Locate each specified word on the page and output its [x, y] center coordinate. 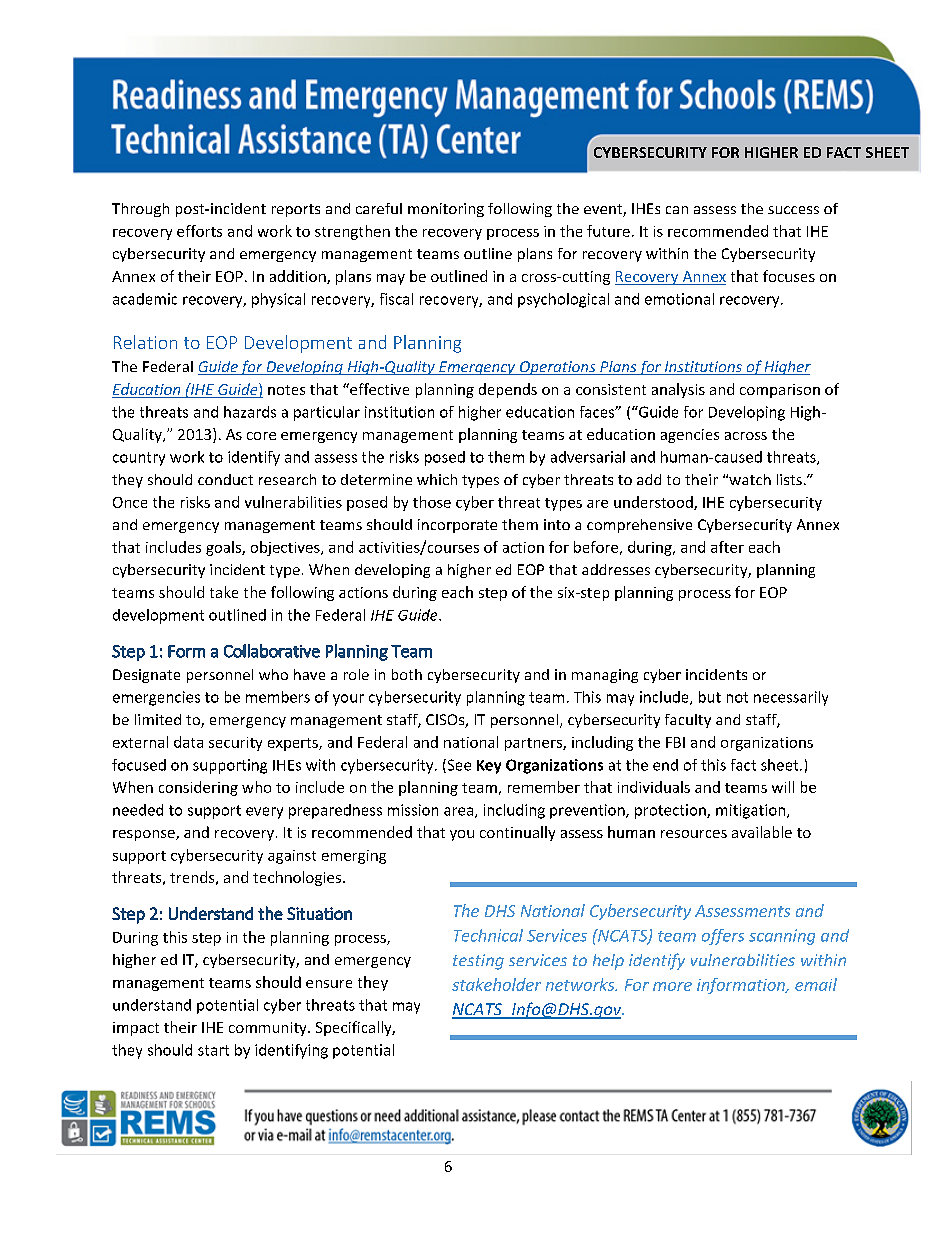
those [432, 502]
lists [789, 479]
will [783, 787]
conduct [225, 479]
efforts [199, 231]
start [213, 1050]
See [458, 766]
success [793, 210]
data [188, 742]
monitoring [446, 210]
